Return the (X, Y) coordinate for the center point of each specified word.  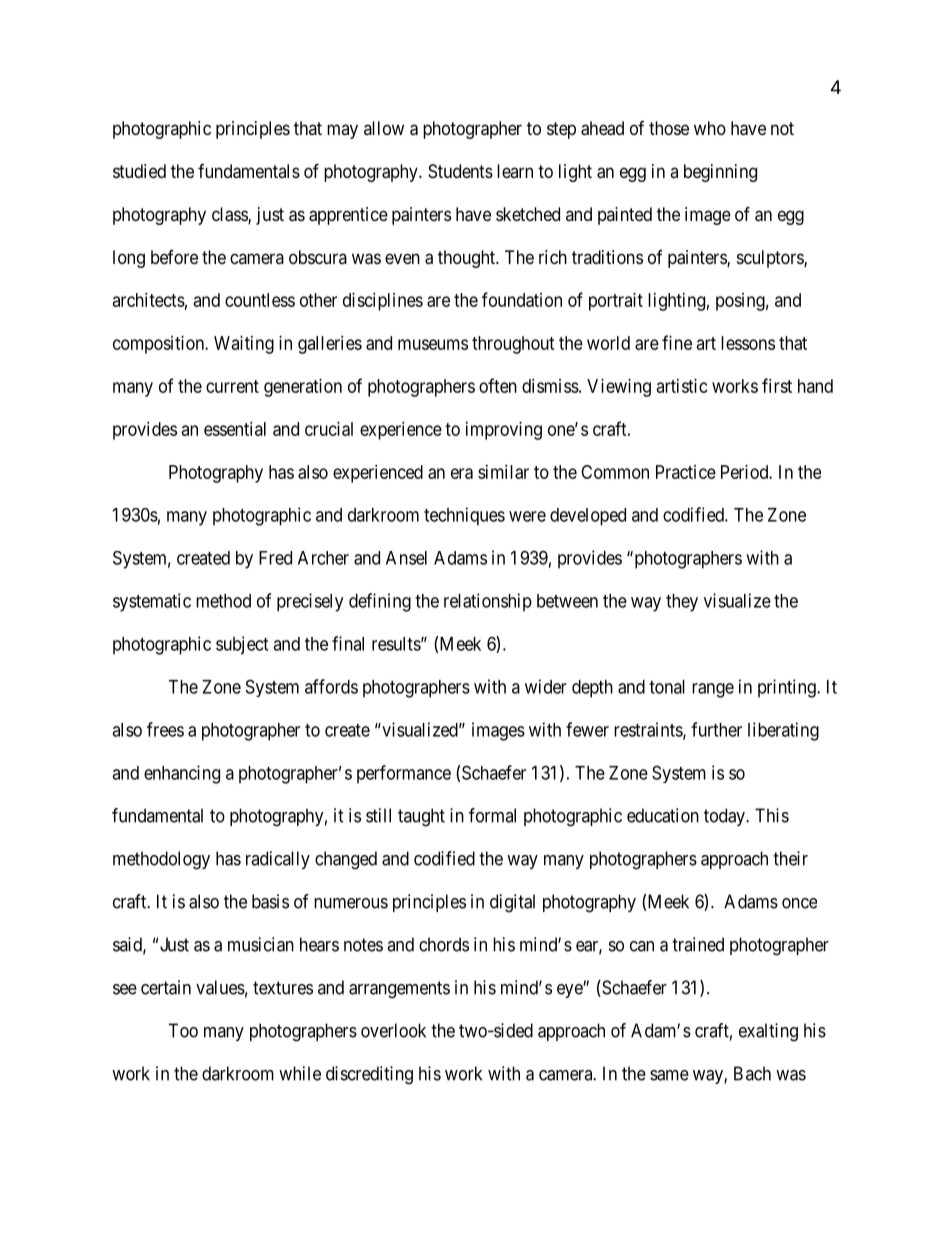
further (716, 729)
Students (460, 171)
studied (139, 171)
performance (404, 774)
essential (235, 429)
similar (503, 472)
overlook (393, 1030)
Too (183, 1030)
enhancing (182, 774)
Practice (686, 472)
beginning (720, 173)
